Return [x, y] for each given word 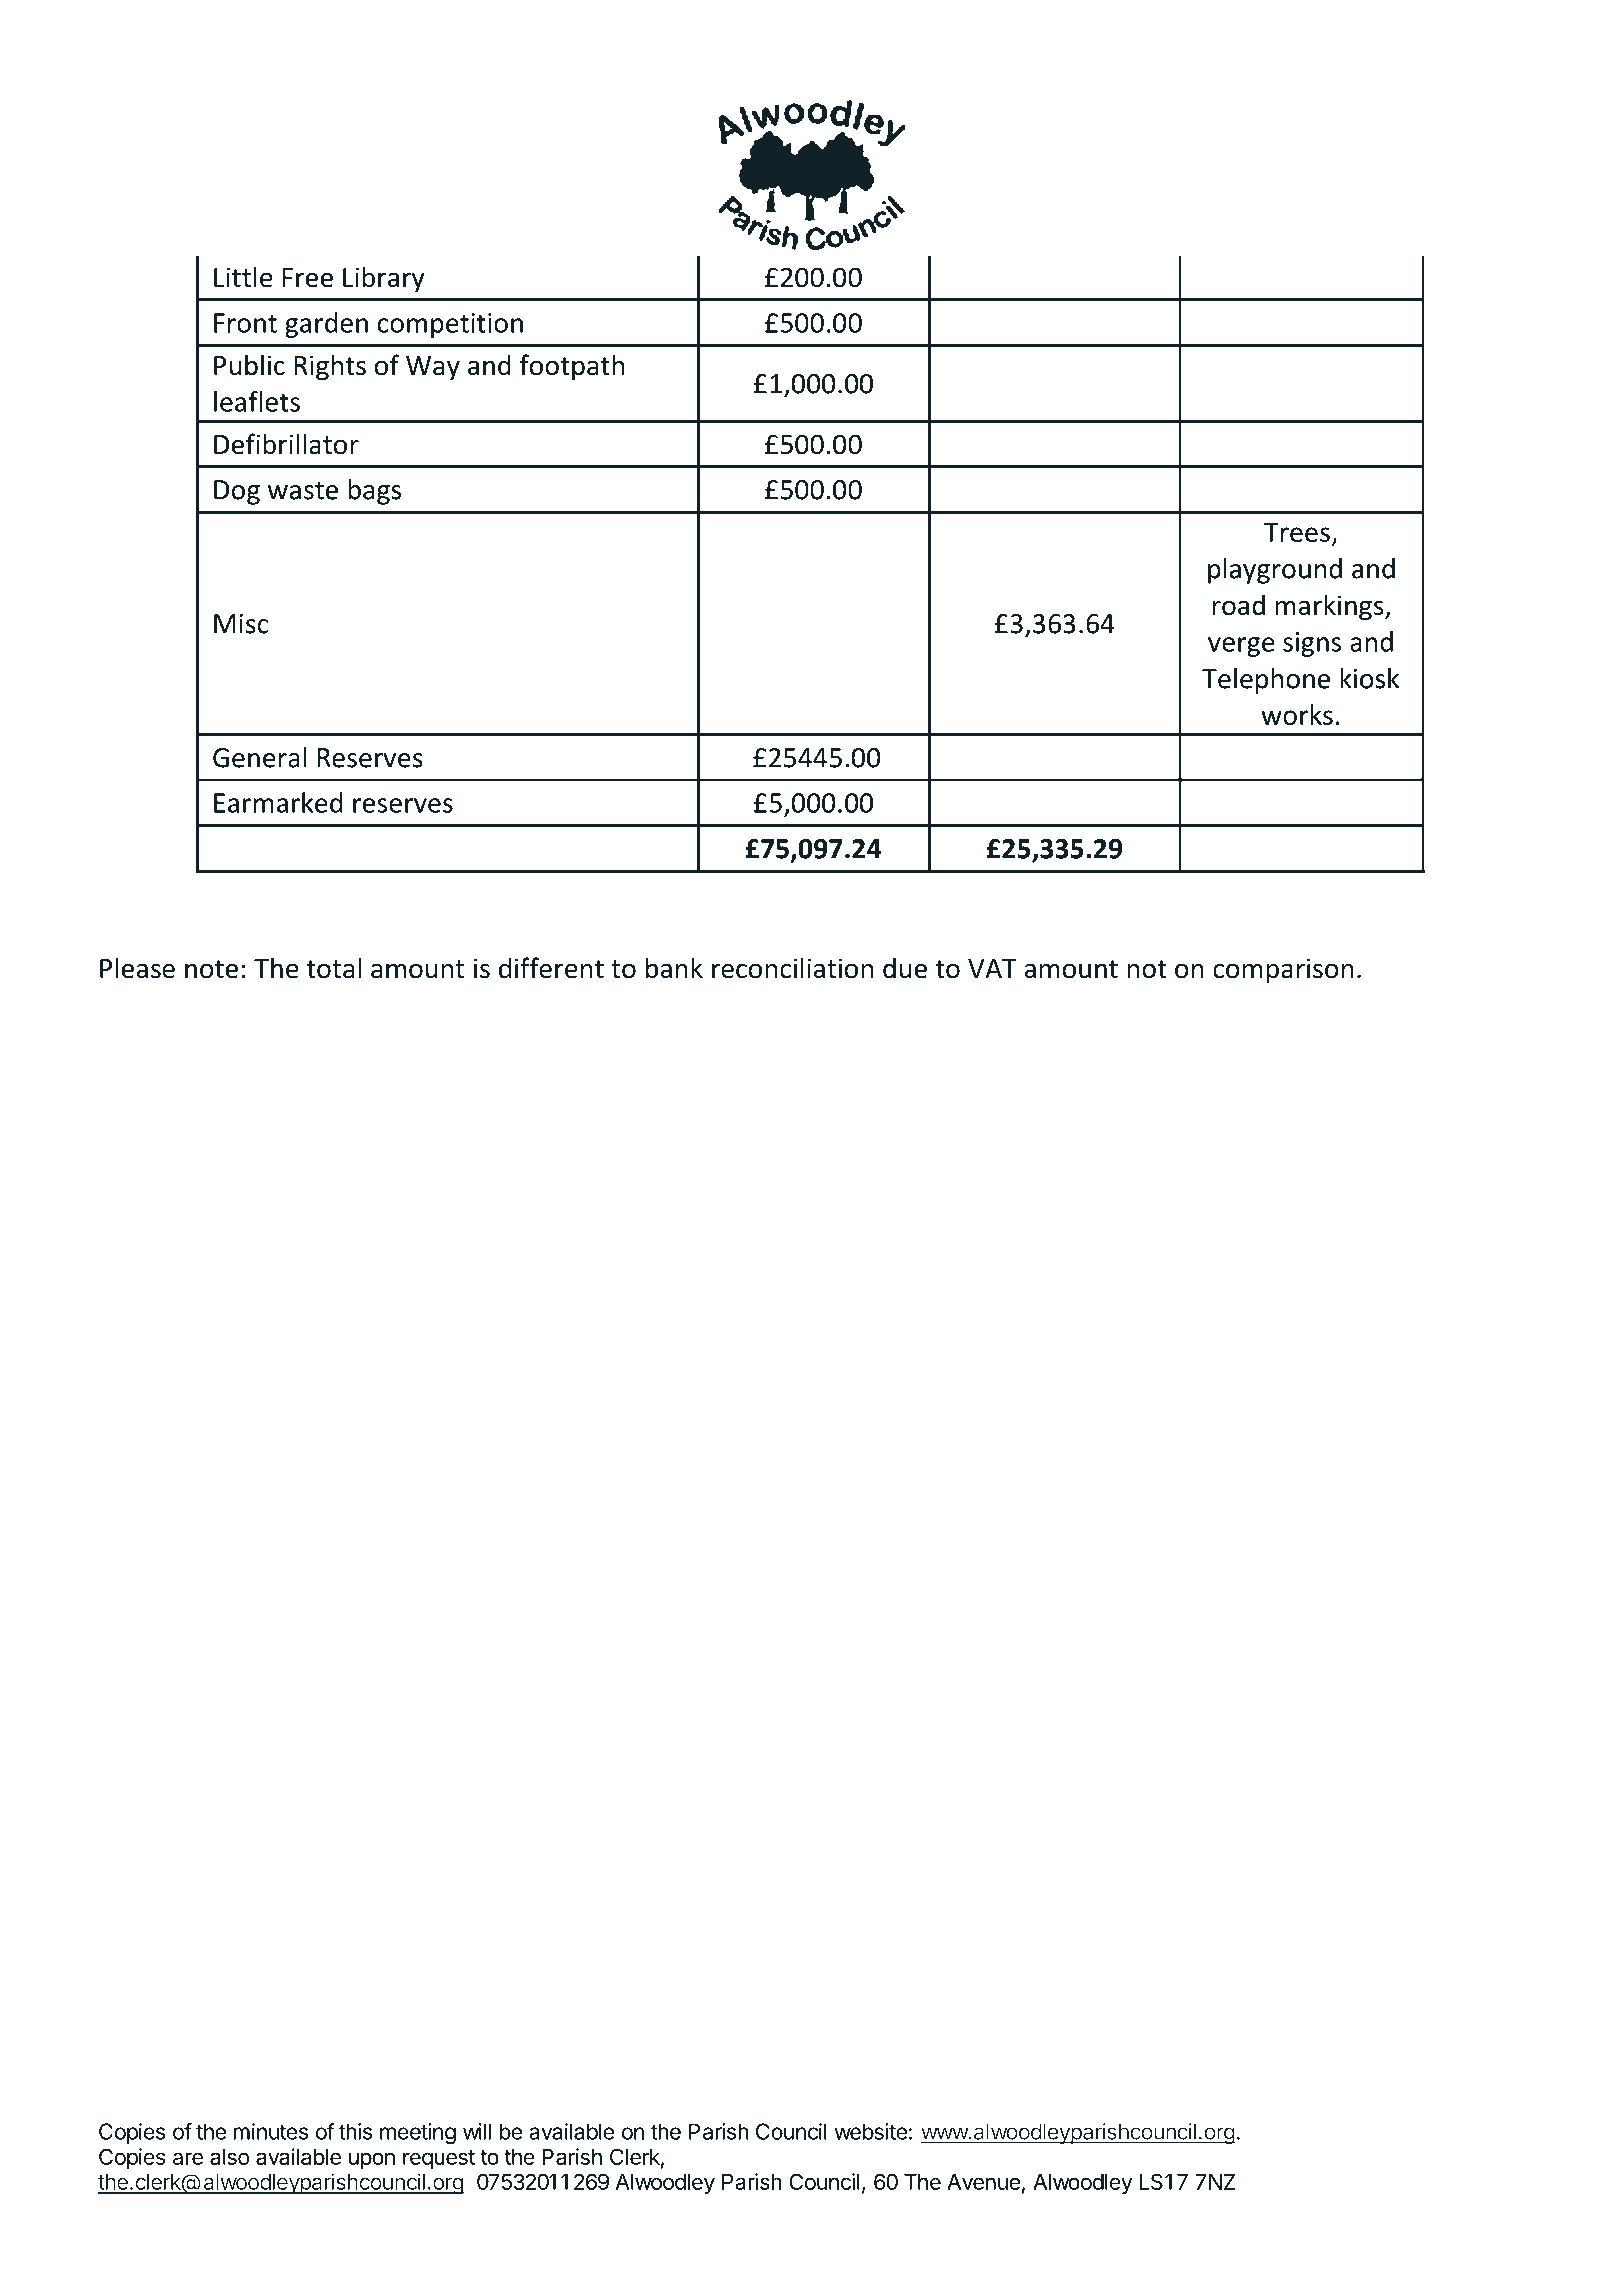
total [333, 968]
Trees [1297, 532]
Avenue [983, 2182]
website [870, 2131]
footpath [572, 367]
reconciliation [792, 968]
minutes [270, 2131]
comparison [1283, 971]
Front [245, 323]
